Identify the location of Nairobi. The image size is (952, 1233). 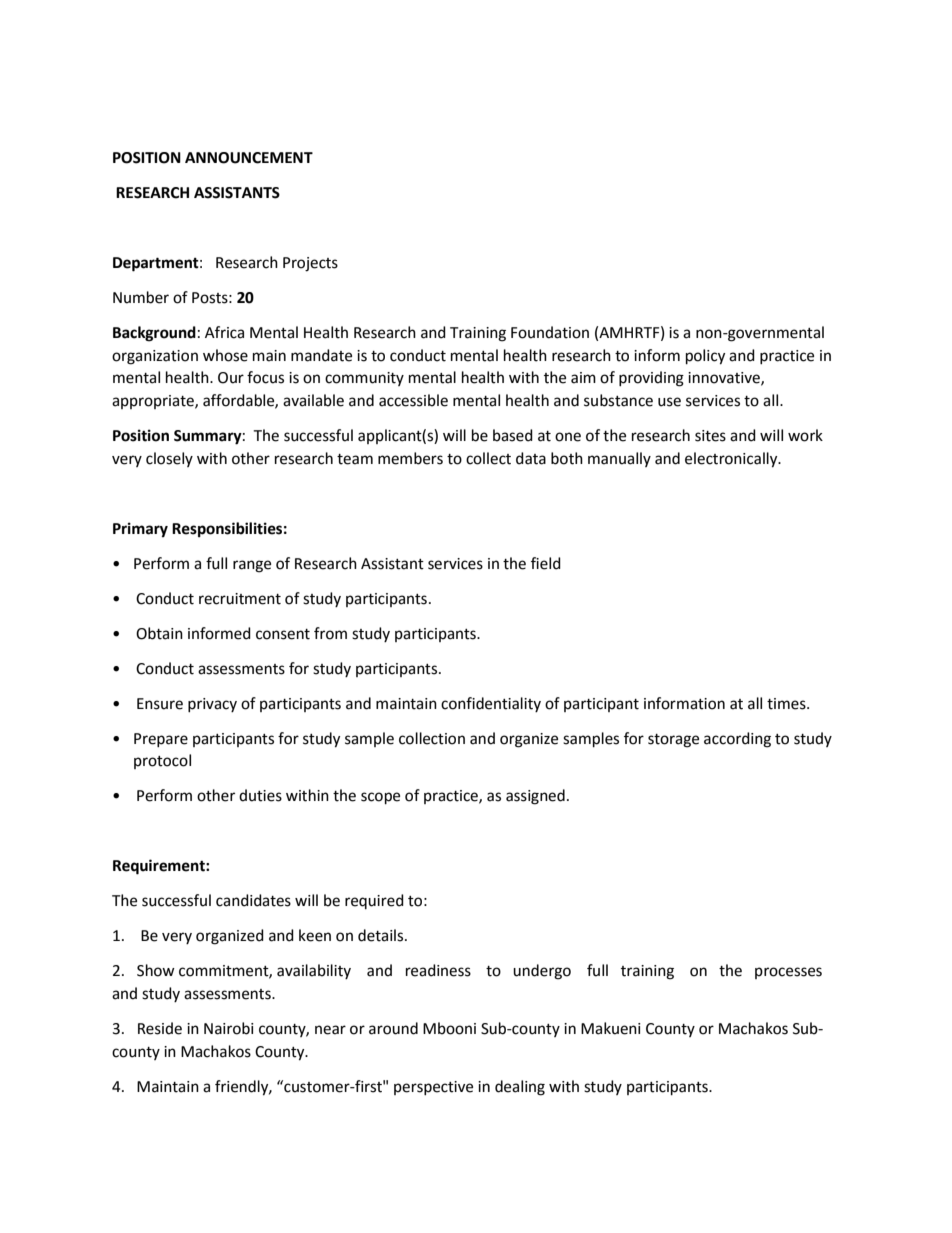
(229, 1028).
